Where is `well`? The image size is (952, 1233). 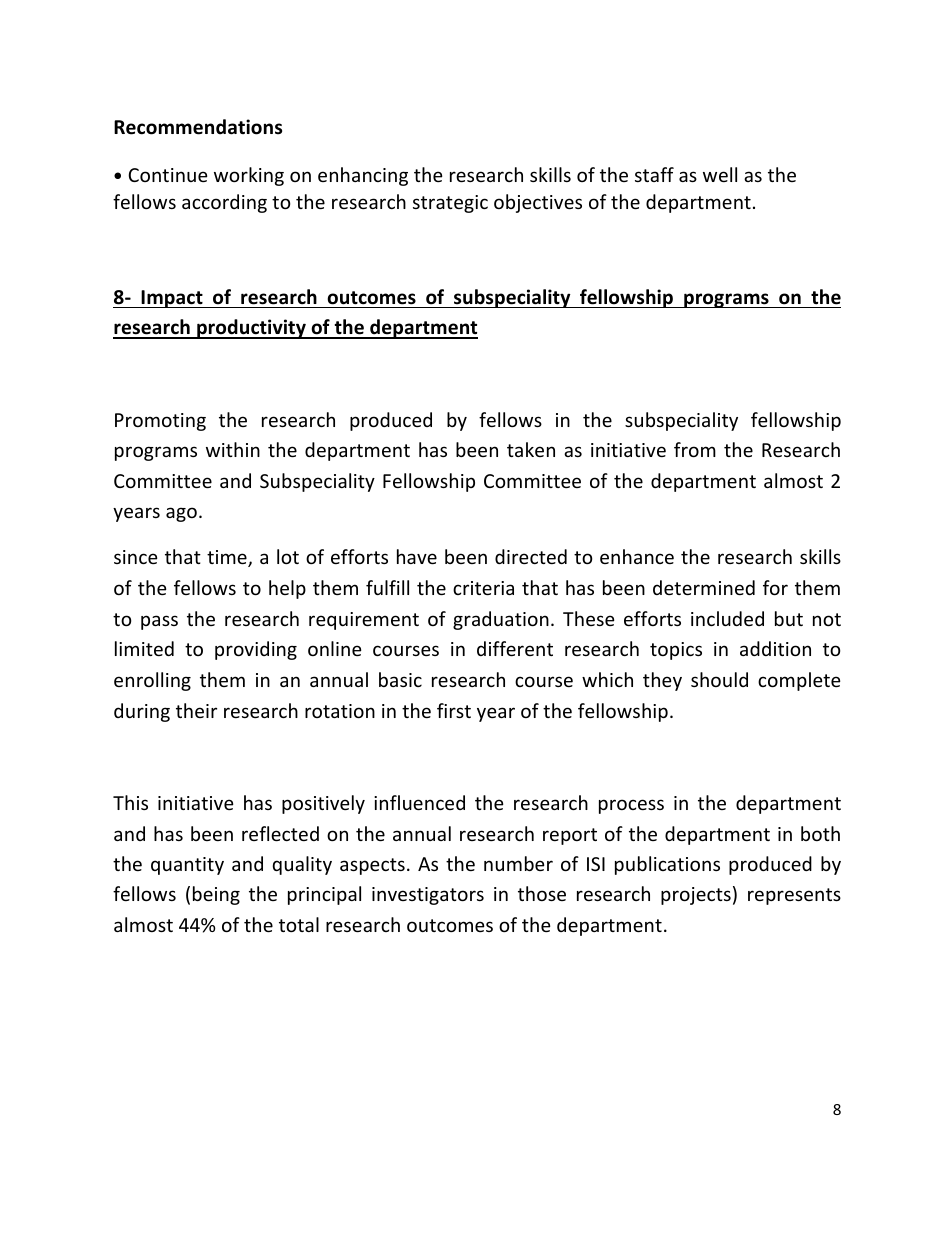
well is located at coordinates (720, 174).
